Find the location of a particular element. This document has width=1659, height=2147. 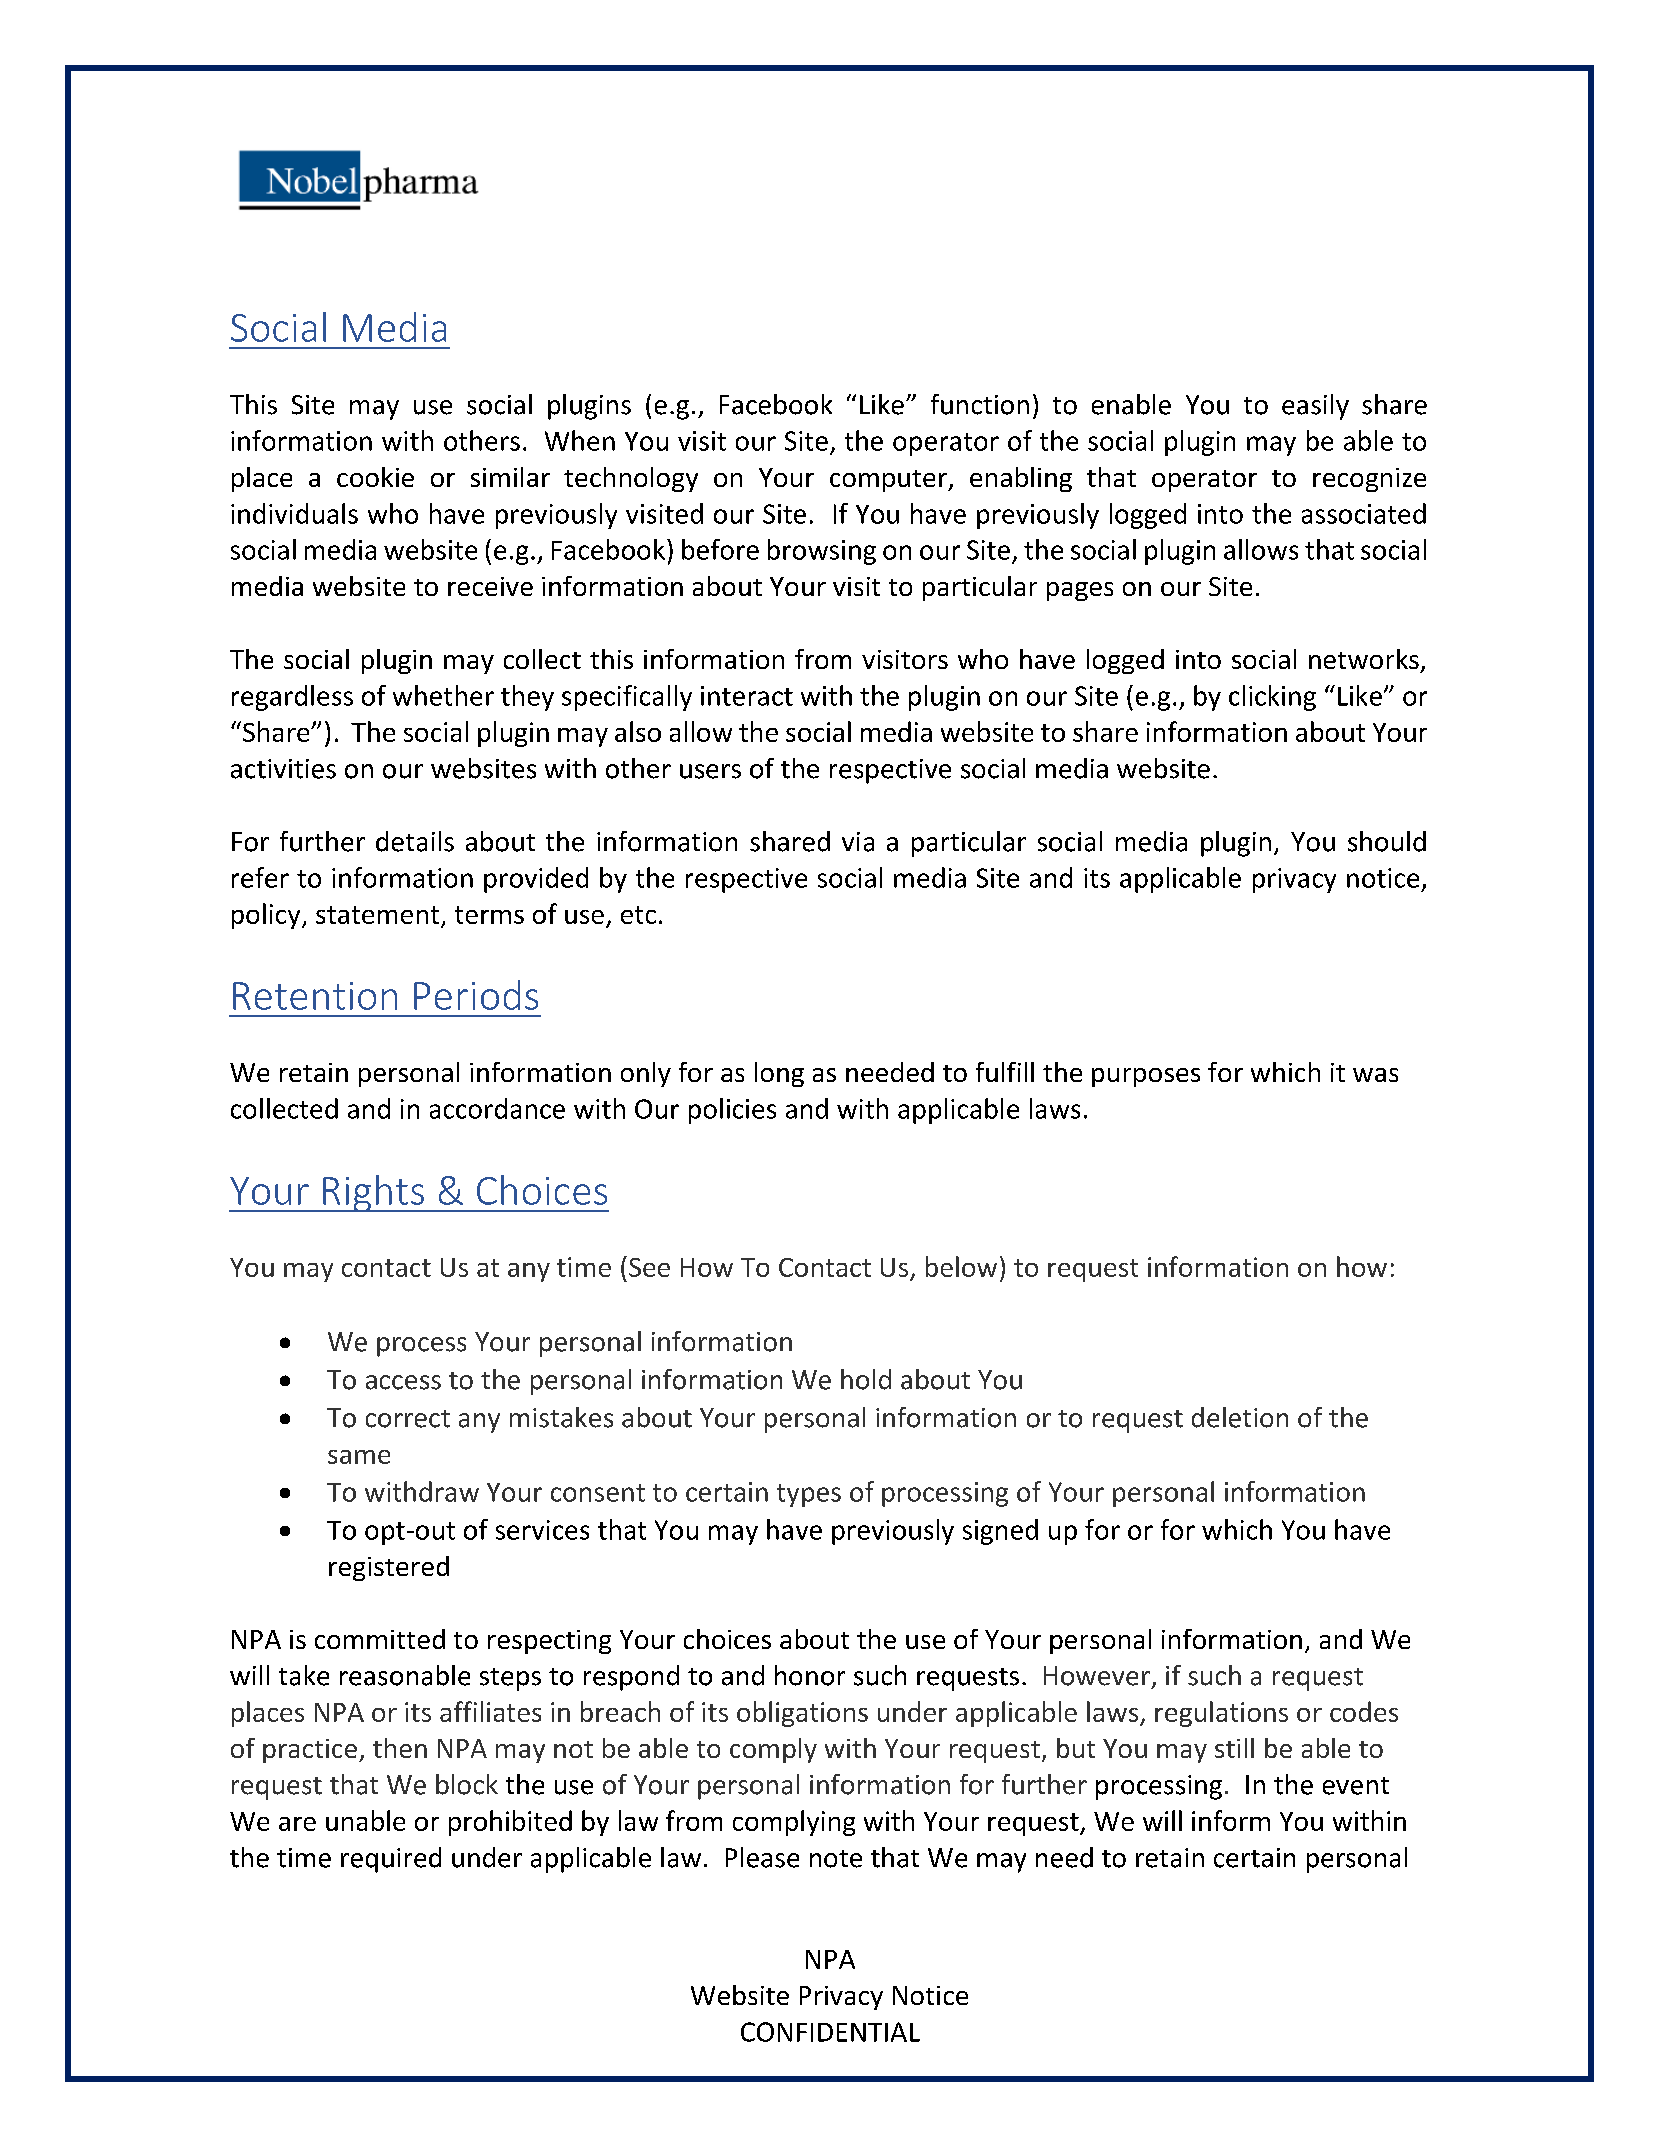

below is located at coordinates (961, 1266).
